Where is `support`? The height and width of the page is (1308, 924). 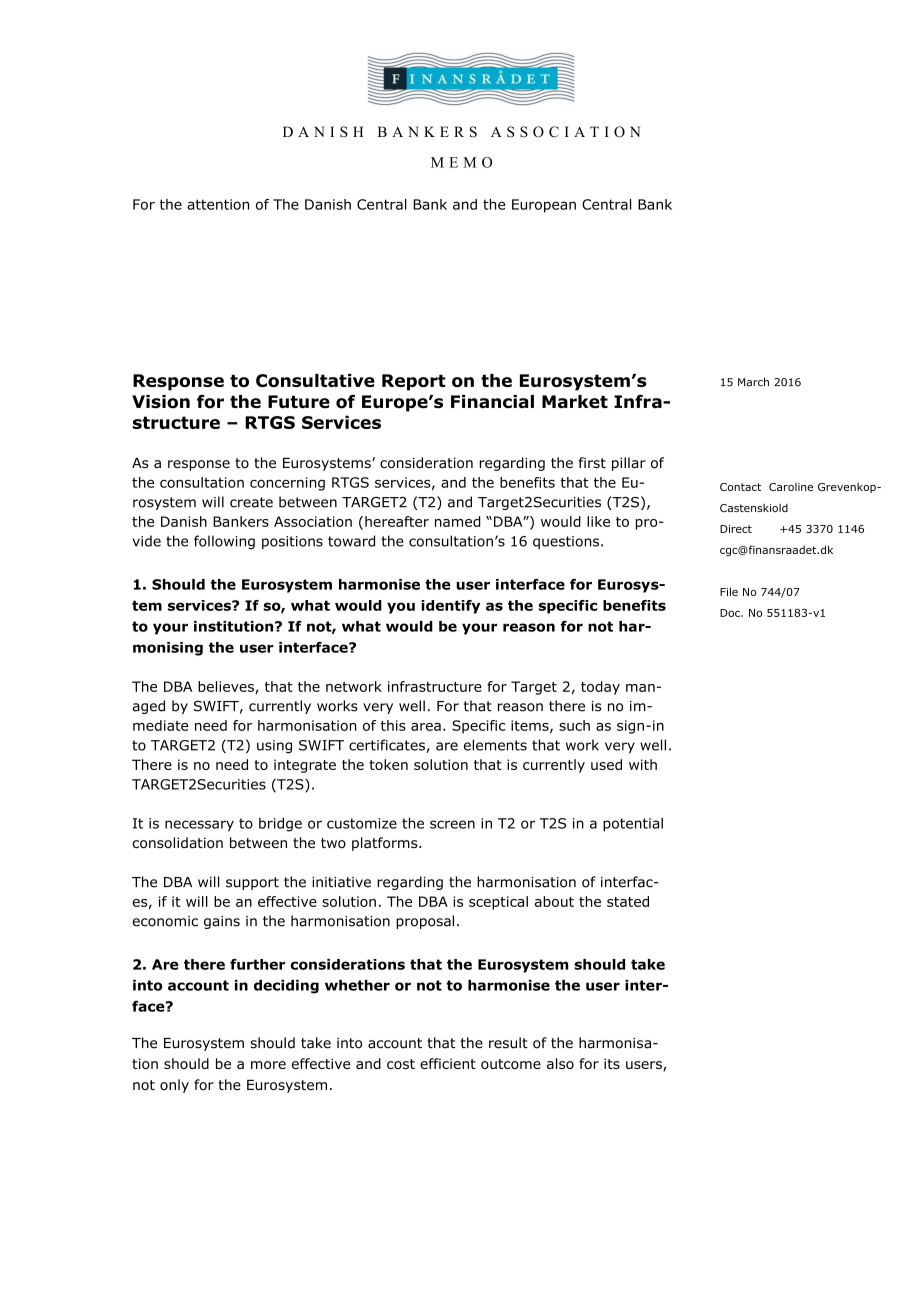 support is located at coordinates (252, 883).
